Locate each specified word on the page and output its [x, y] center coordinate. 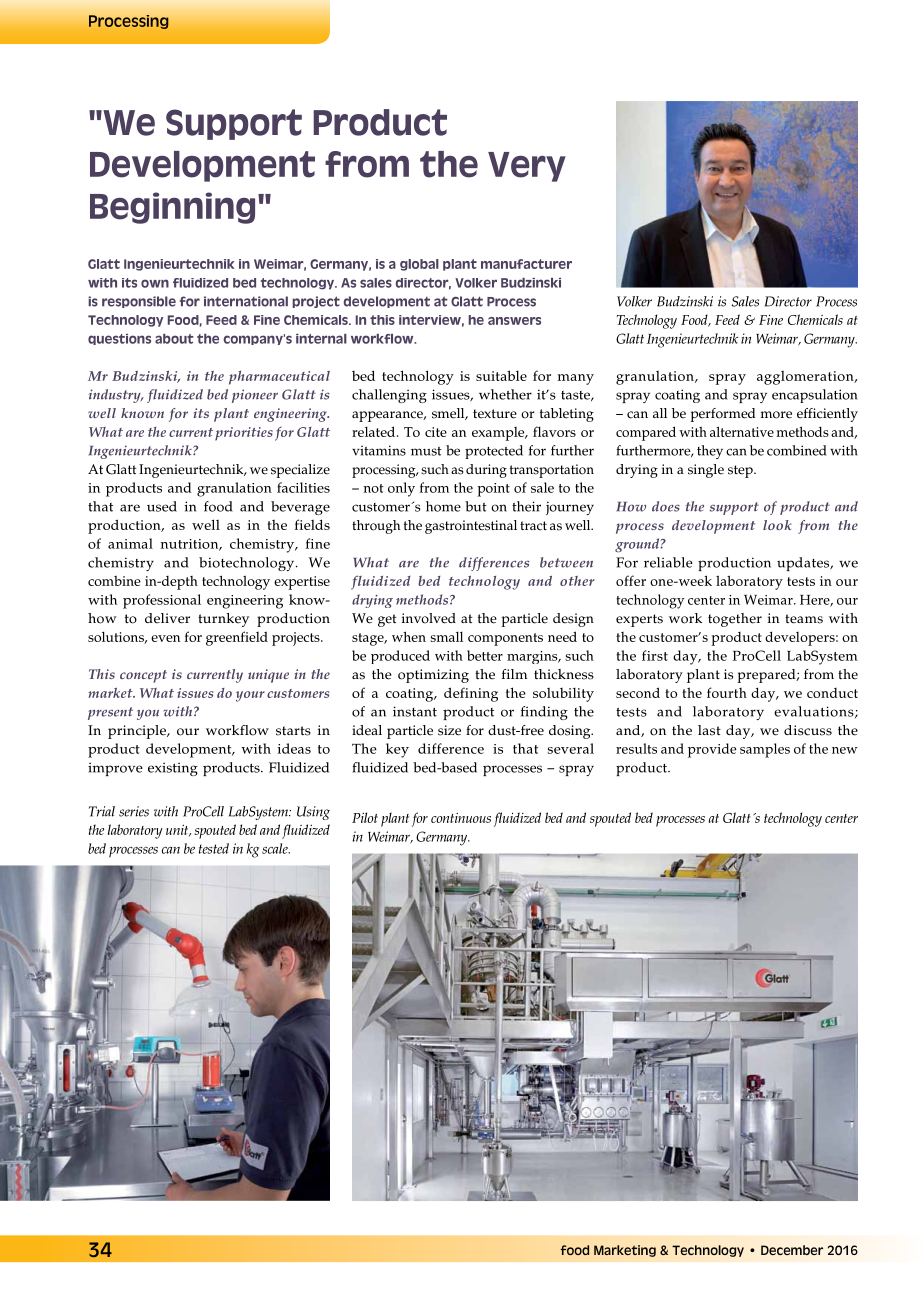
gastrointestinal [471, 527]
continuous [461, 817]
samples [765, 750]
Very [527, 167]
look [777, 525]
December [792, 1250]
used [162, 506]
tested [214, 848]
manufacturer [526, 264]
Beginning [172, 208]
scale [276, 848]
